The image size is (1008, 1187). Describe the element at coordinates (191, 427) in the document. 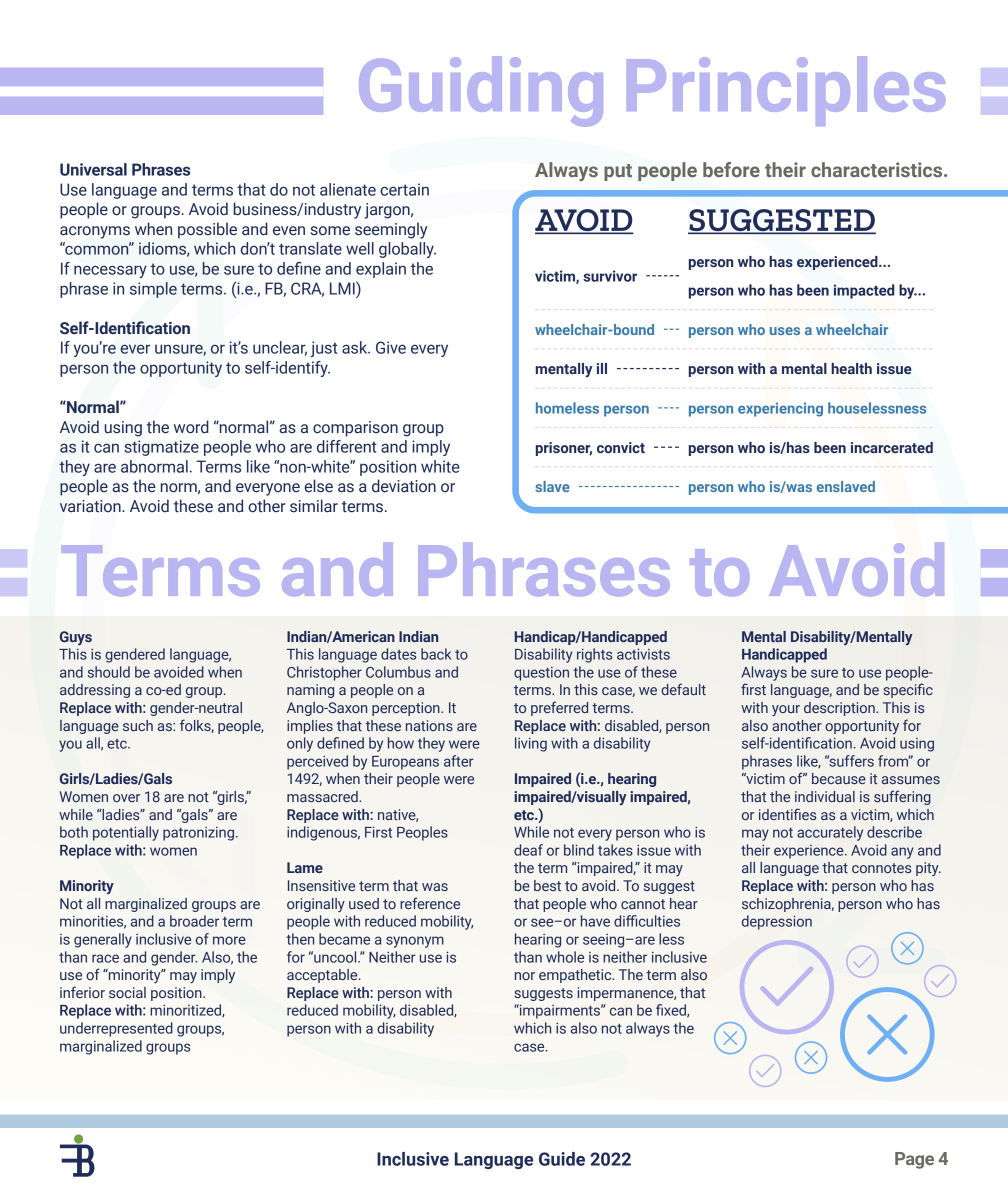

I see `word` at that location.
